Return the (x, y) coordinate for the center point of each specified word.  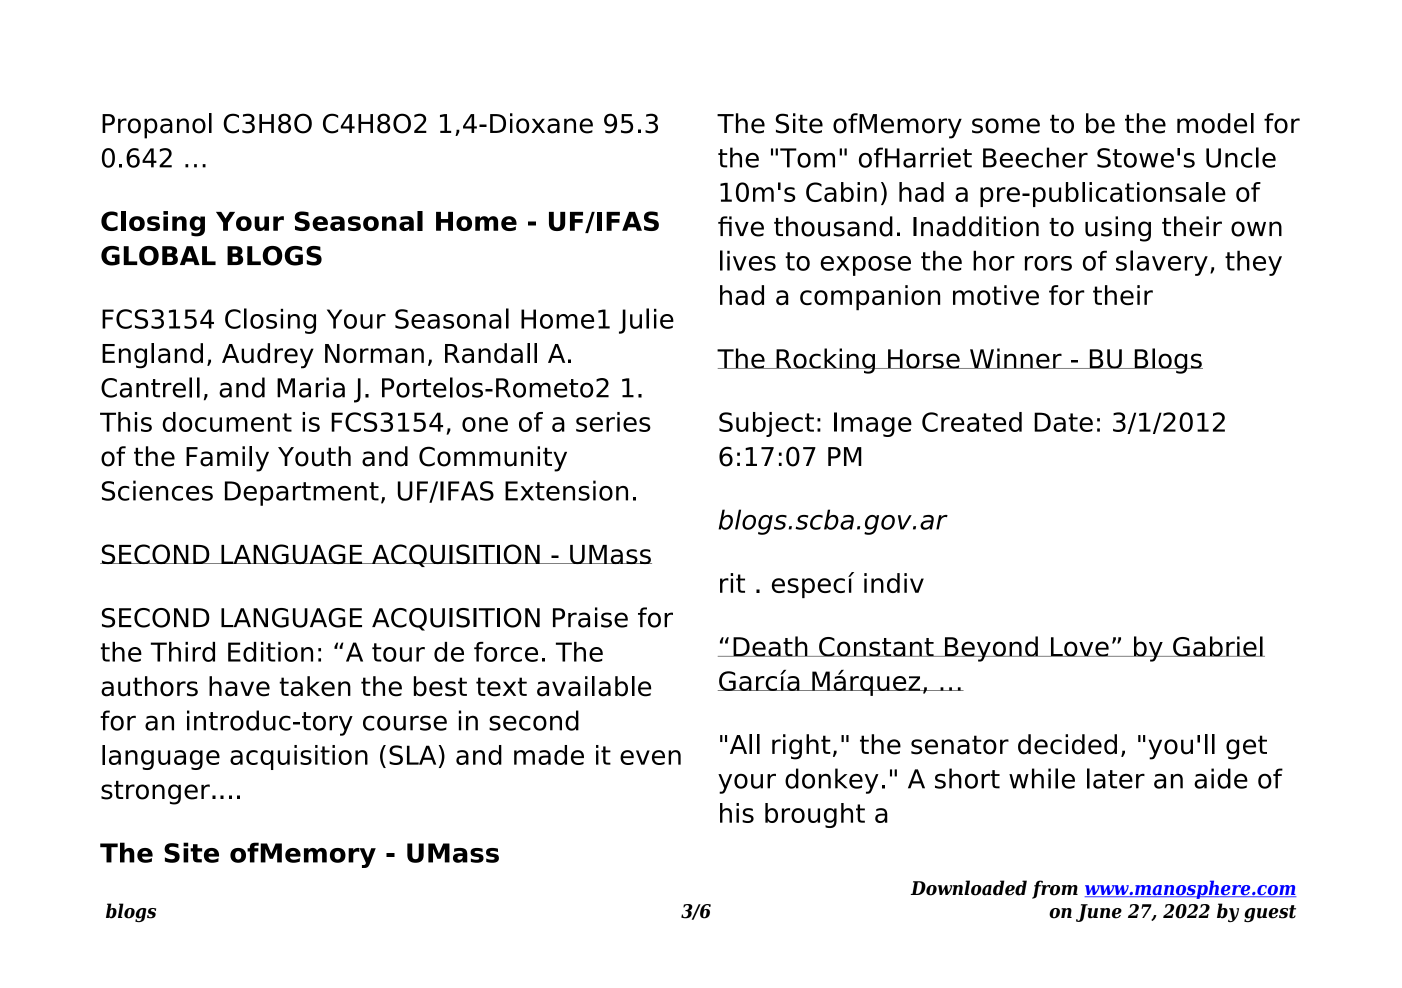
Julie (646, 321)
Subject (766, 424)
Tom (807, 158)
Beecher (1035, 157)
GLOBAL (158, 256)
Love (1079, 647)
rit (732, 583)
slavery (1162, 263)
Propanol (157, 126)
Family (227, 459)
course (405, 723)
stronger (155, 793)
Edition (270, 652)
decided (1067, 744)
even (650, 757)
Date (1063, 422)
